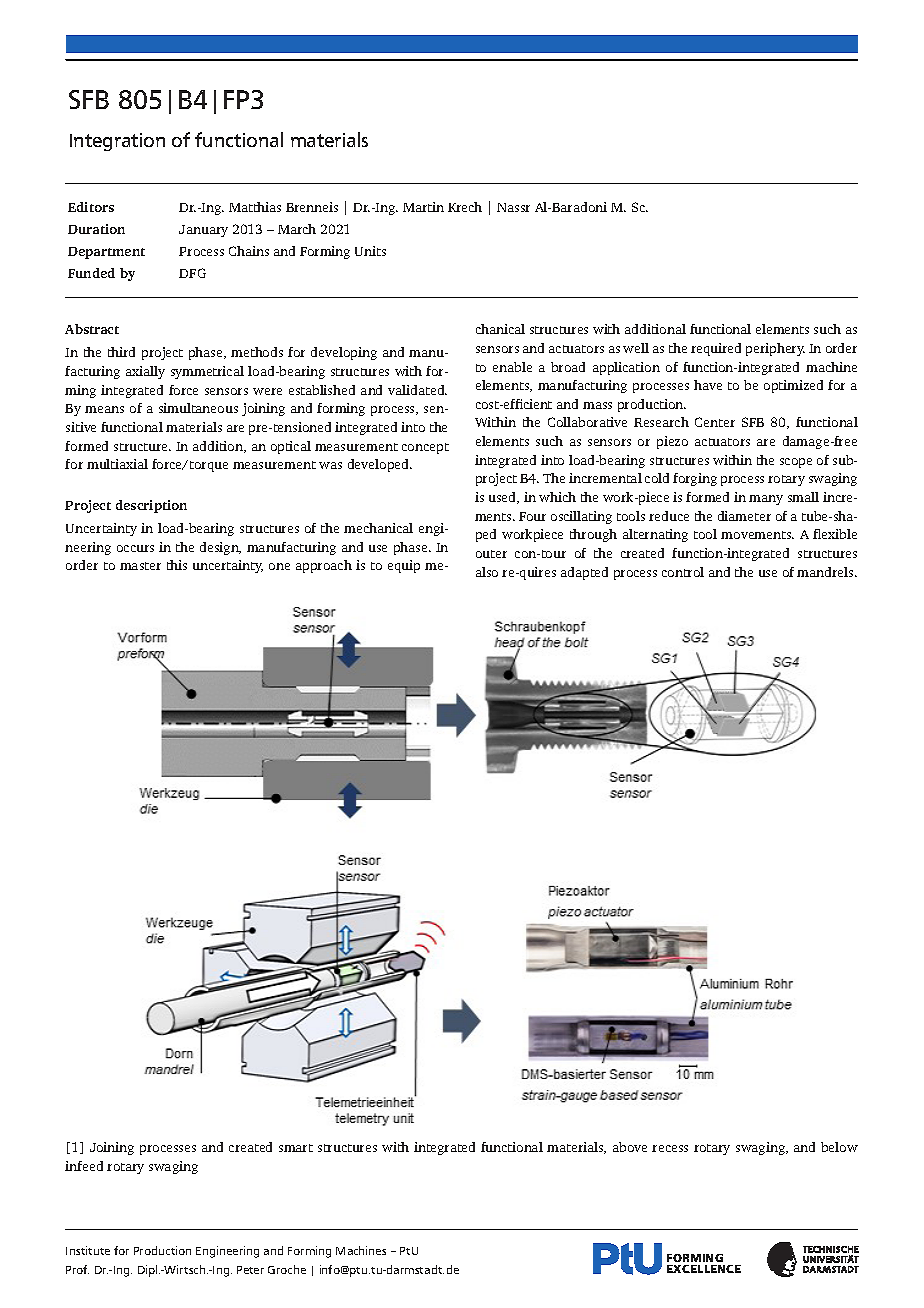  I want to click on periphery, so click(775, 349).
